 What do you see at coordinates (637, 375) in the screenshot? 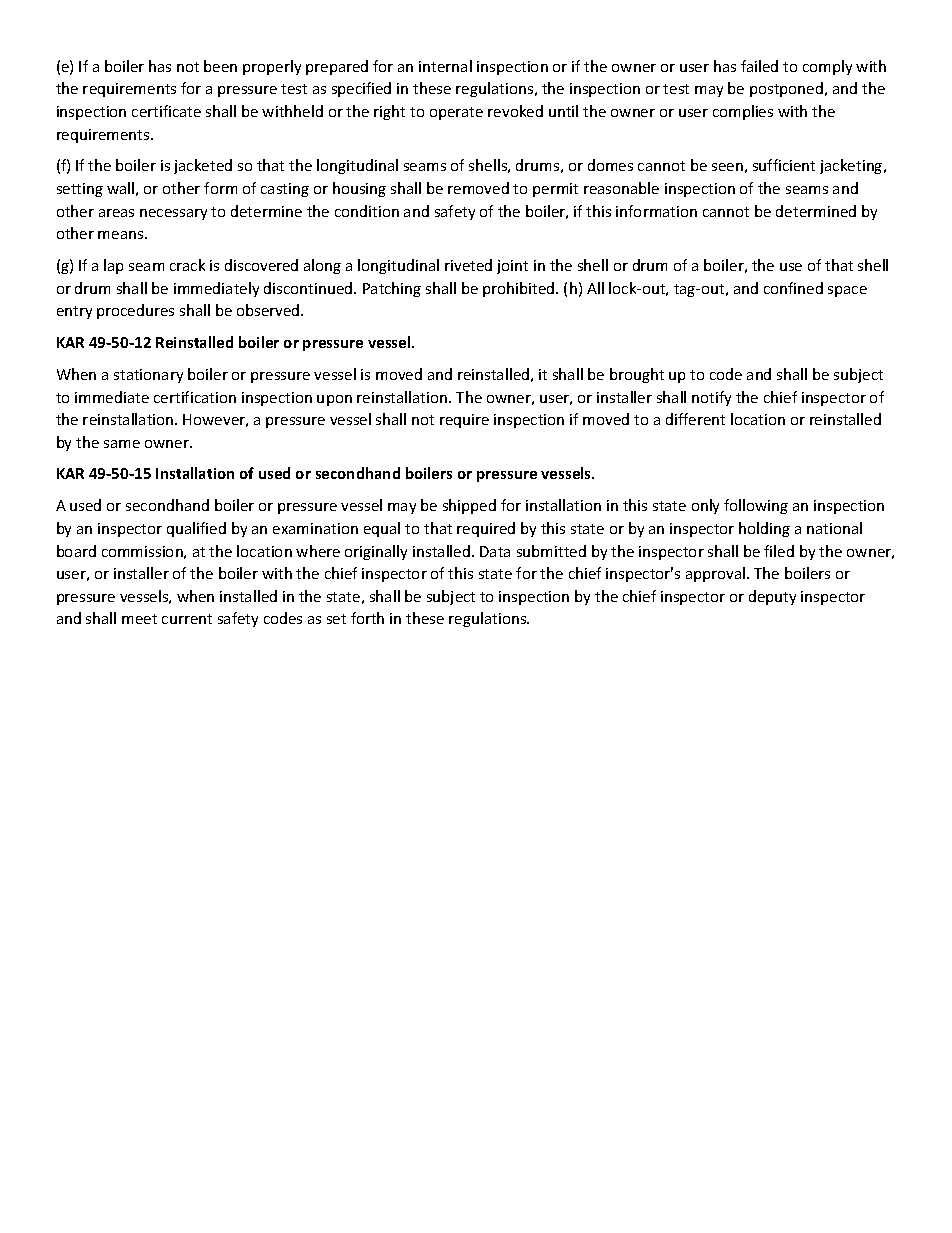
I see `brought` at bounding box center [637, 375].
